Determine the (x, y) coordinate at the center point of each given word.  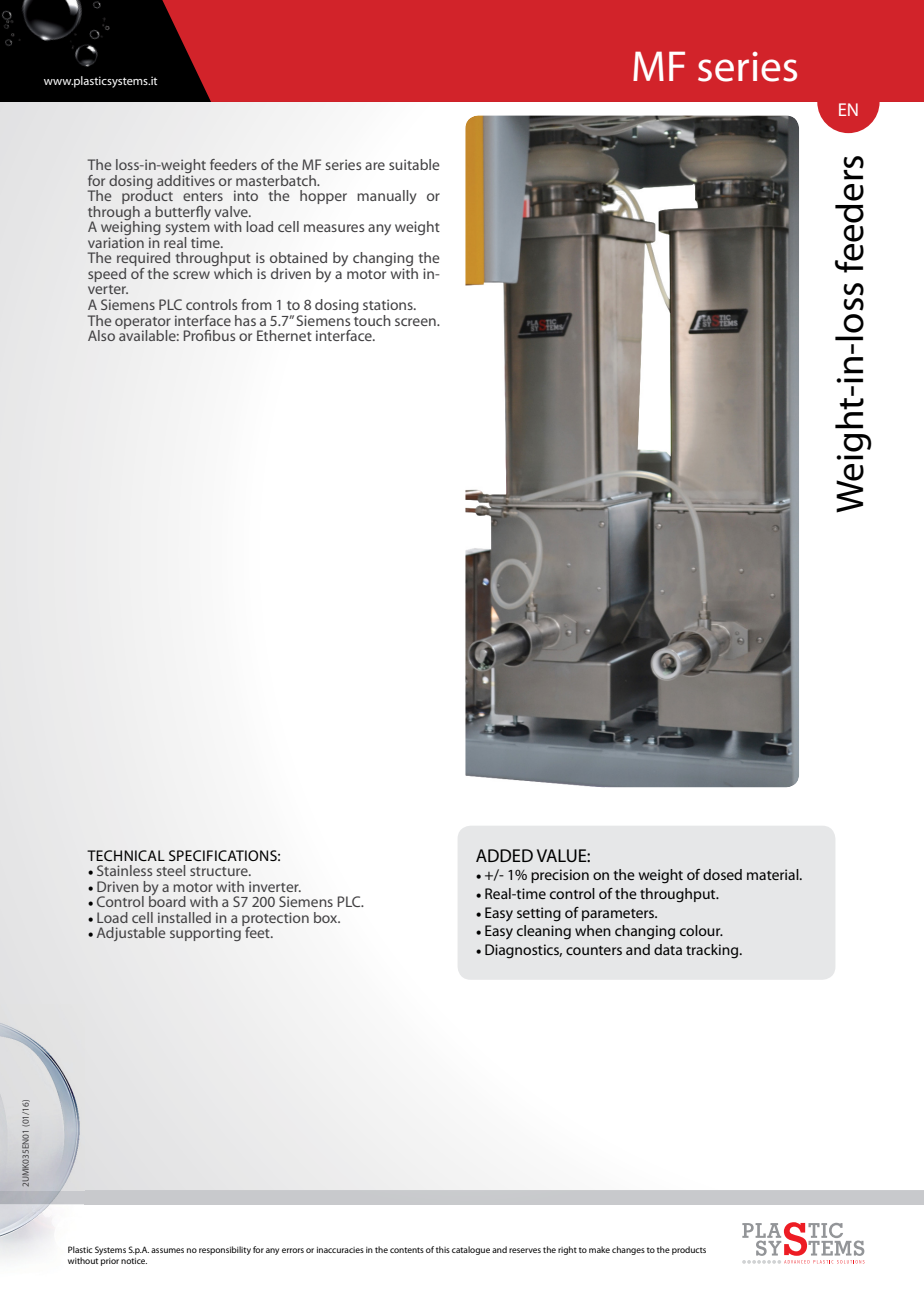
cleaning (544, 932)
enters (203, 196)
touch (371, 319)
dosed (722, 874)
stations (389, 304)
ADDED (504, 855)
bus (224, 335)
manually (387, 197)
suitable (414, 164)
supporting (206, 933)
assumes (167, 1250)
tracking (713, 951)
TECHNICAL (126, 855)
